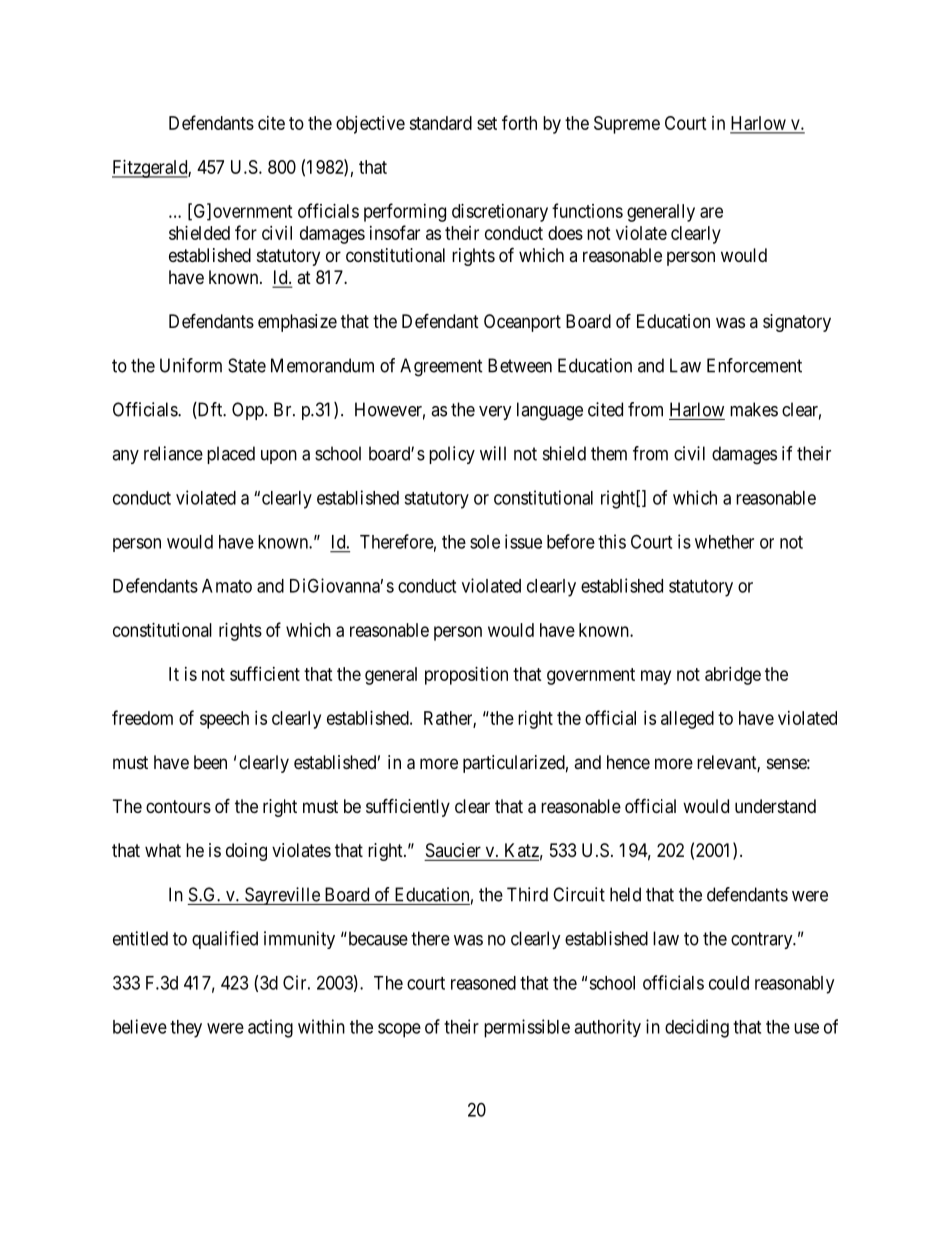 The width and height of the screenshot is (952, 1233). What do you see at coordinates (227, 586) in the screenshot?
I see `Amato` at bounding box center [227, 586].
